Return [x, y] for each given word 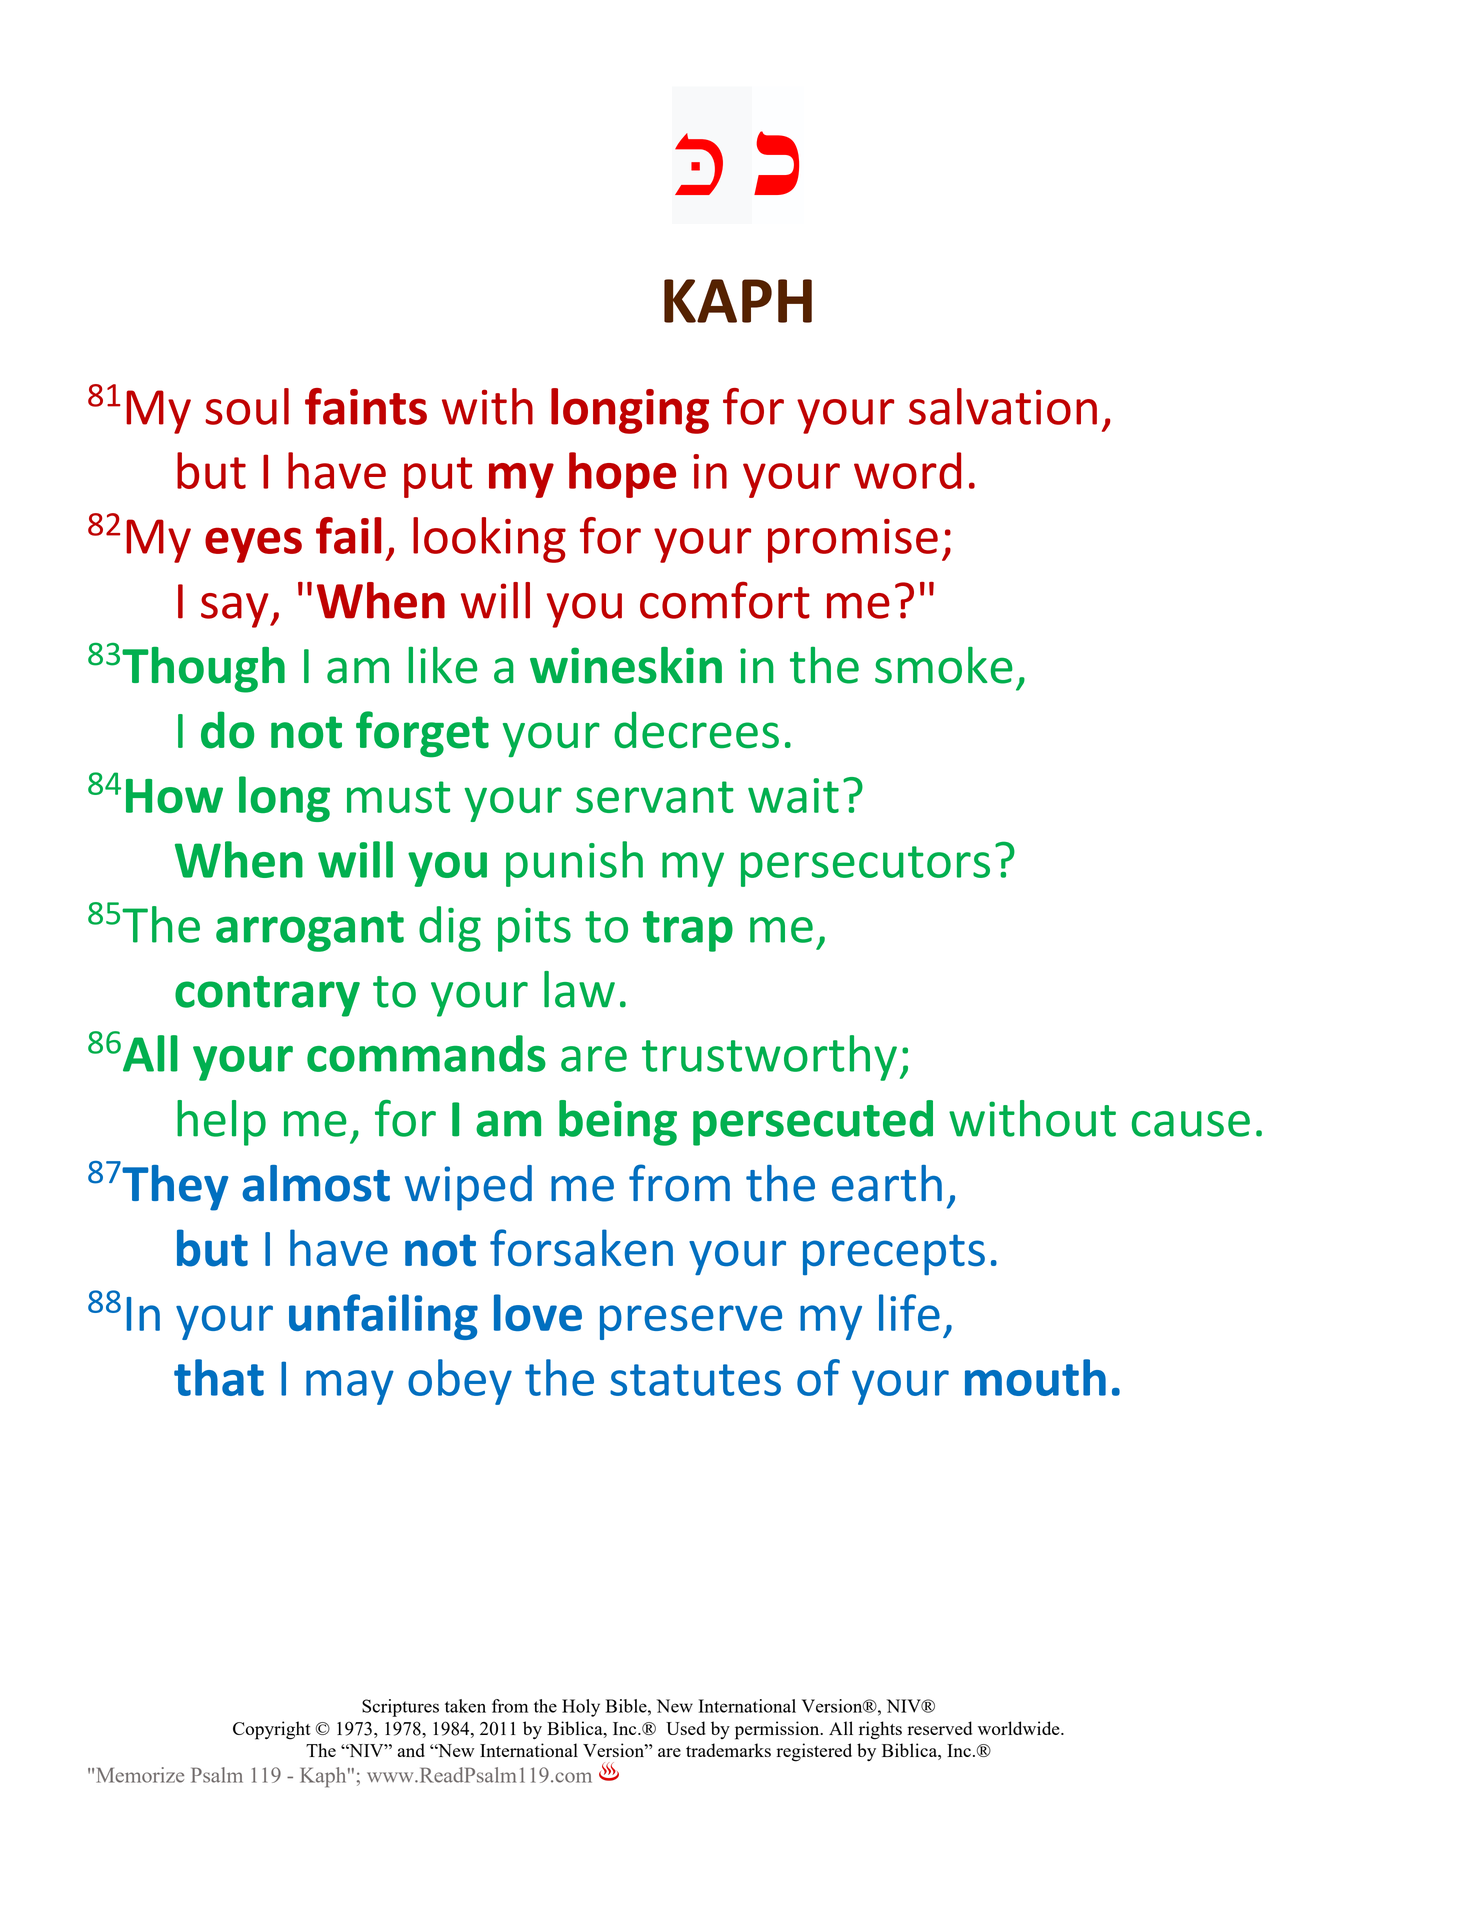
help [221, 1123]
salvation [1003, 406]
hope [622, 475]
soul [247, 406]
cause [1191, 1124]
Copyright [272, 1730]
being [618, 1123]
